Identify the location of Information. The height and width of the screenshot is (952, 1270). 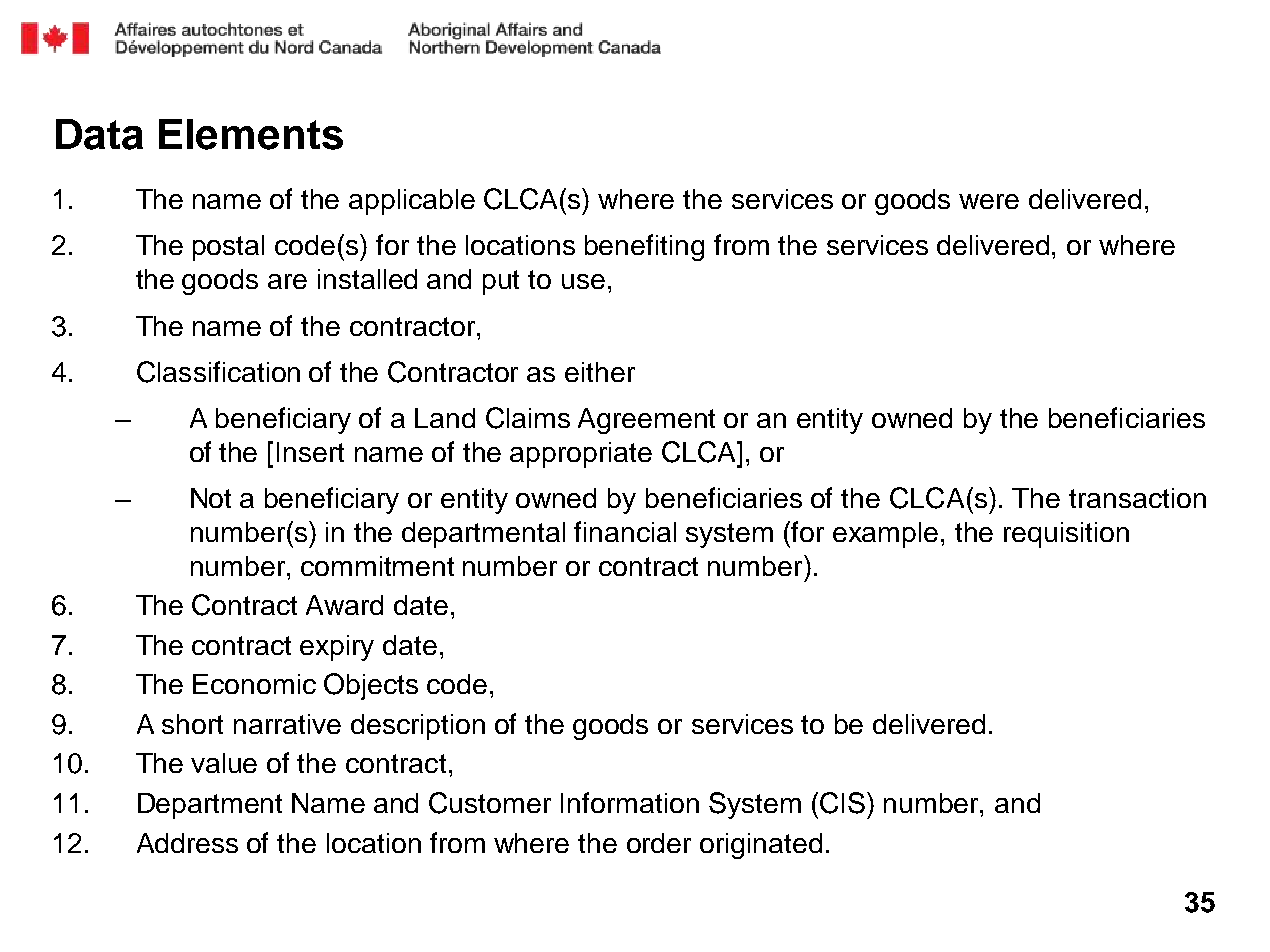
(630, 802).
